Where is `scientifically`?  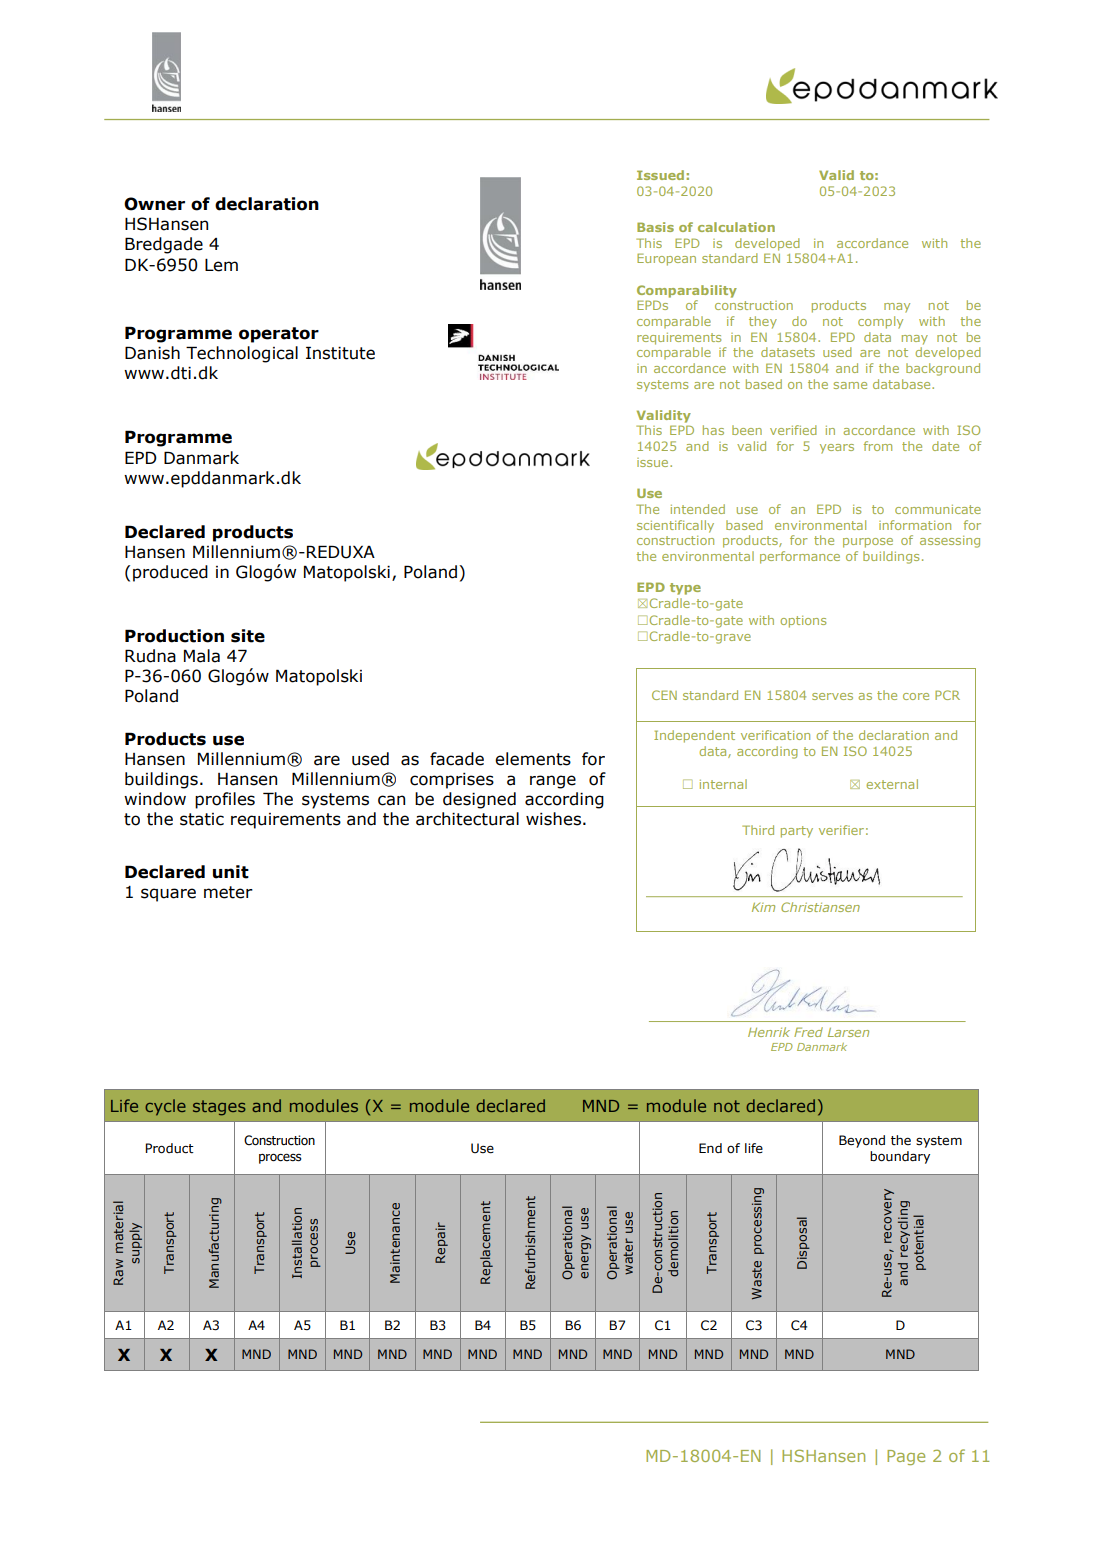
scientifically is located at coordinates (675, 526).
